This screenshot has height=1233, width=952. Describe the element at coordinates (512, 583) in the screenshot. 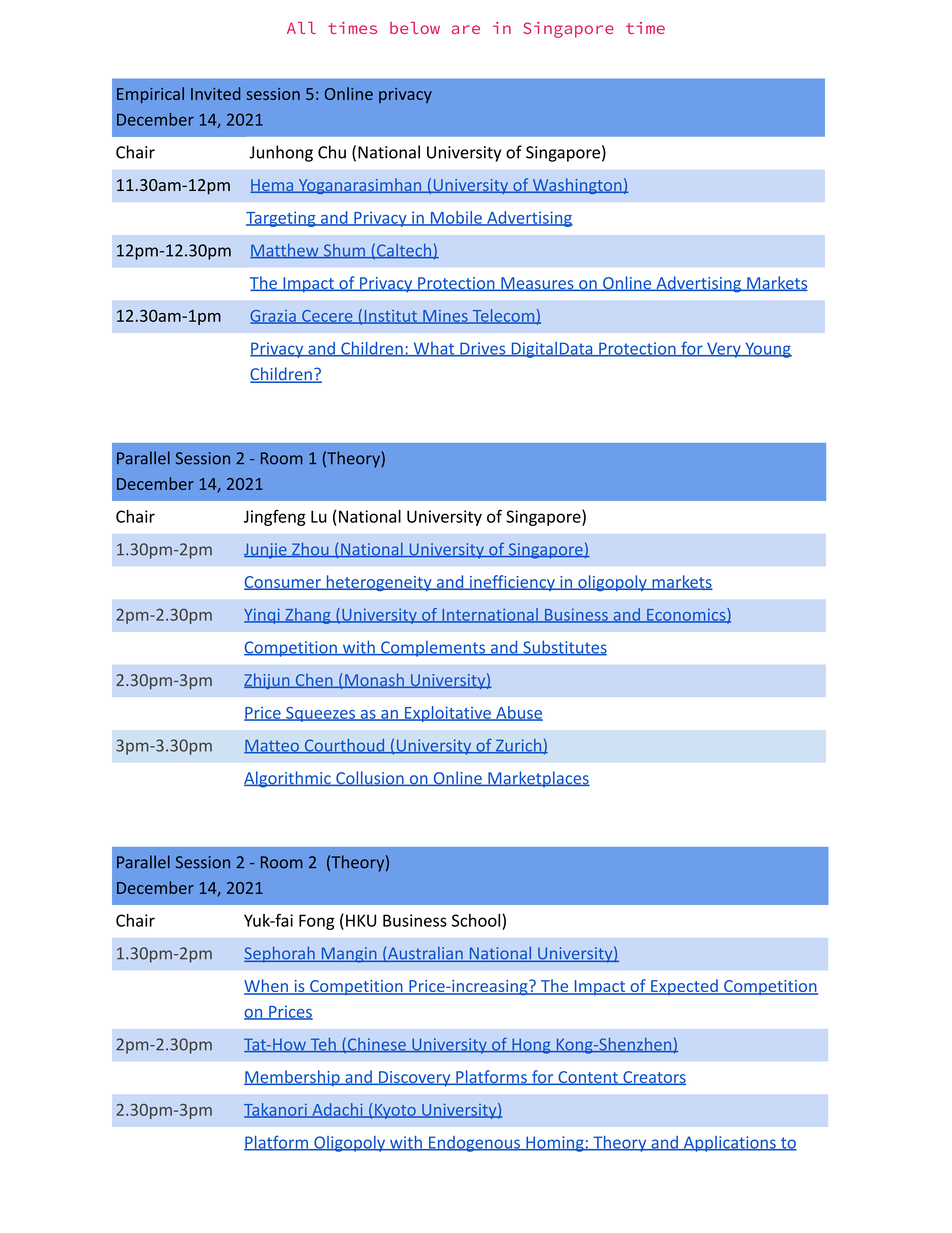

I see `inefficiency` at that location.
